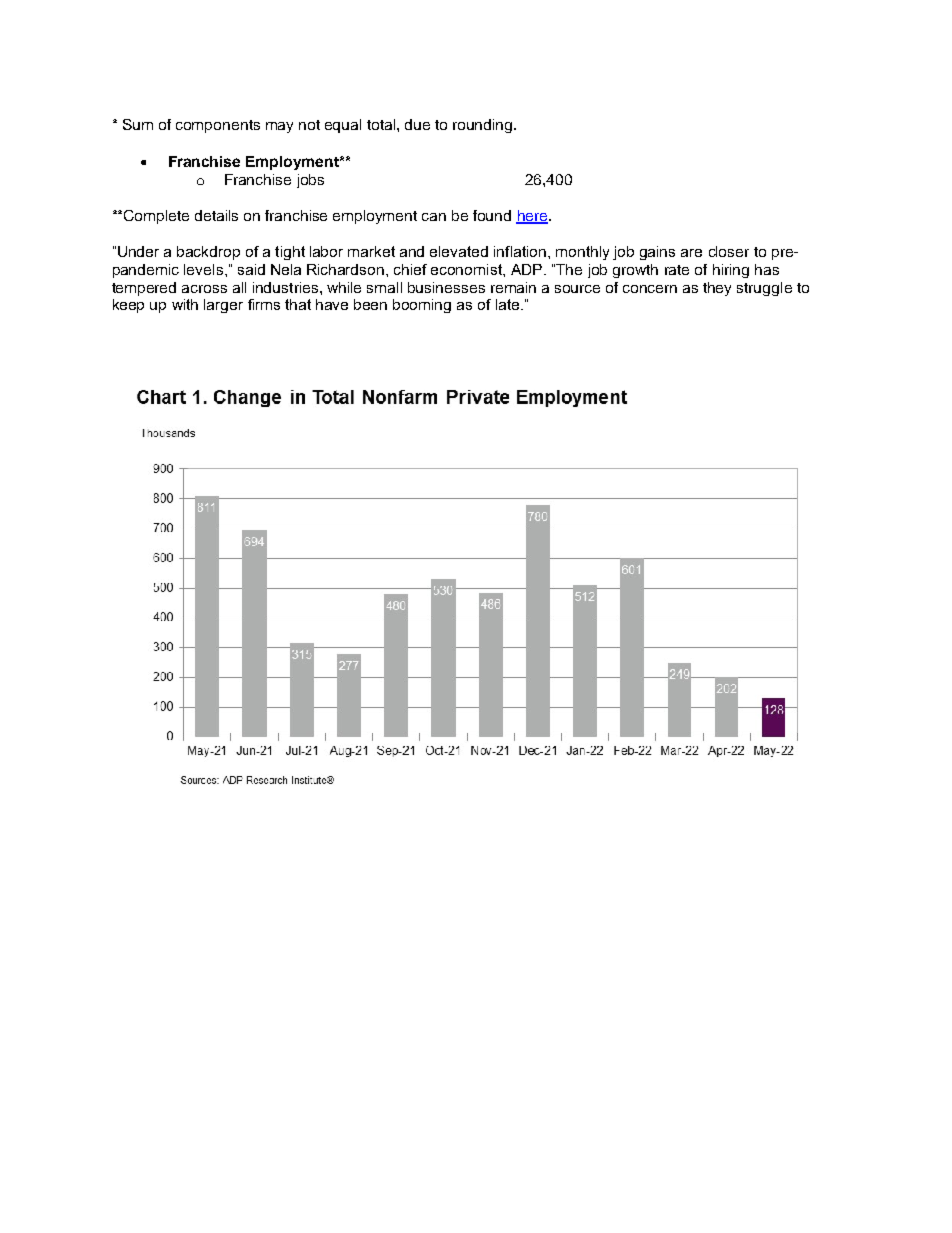 This screenshot has width=952, height=1233. I want to click on due, so click(417, 124).
